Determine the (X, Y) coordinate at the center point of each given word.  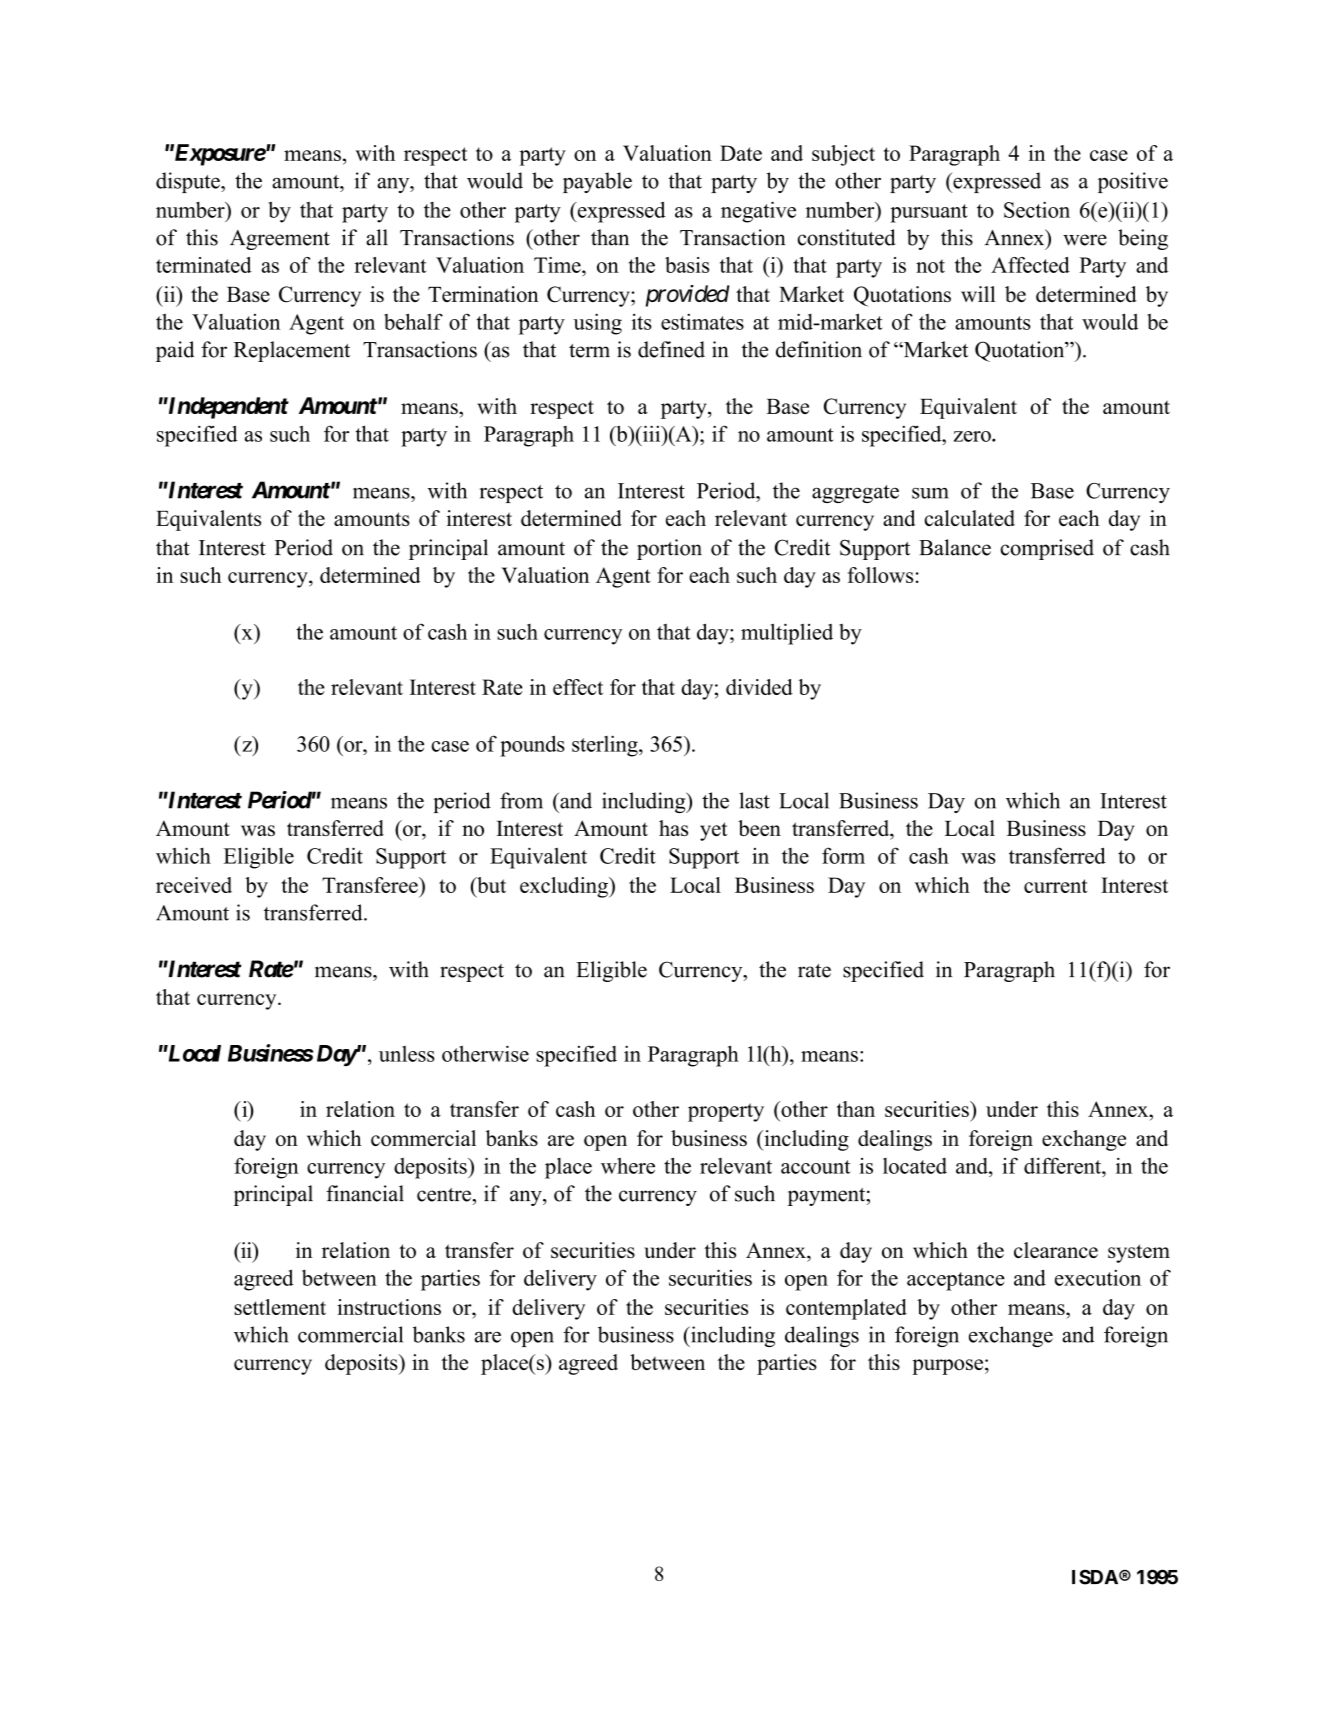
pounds (532, 746)
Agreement (280, 240)
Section (1037, 209)
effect (578, 687)
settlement (280, 1307)
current (1056, 886)
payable (597, 182)
